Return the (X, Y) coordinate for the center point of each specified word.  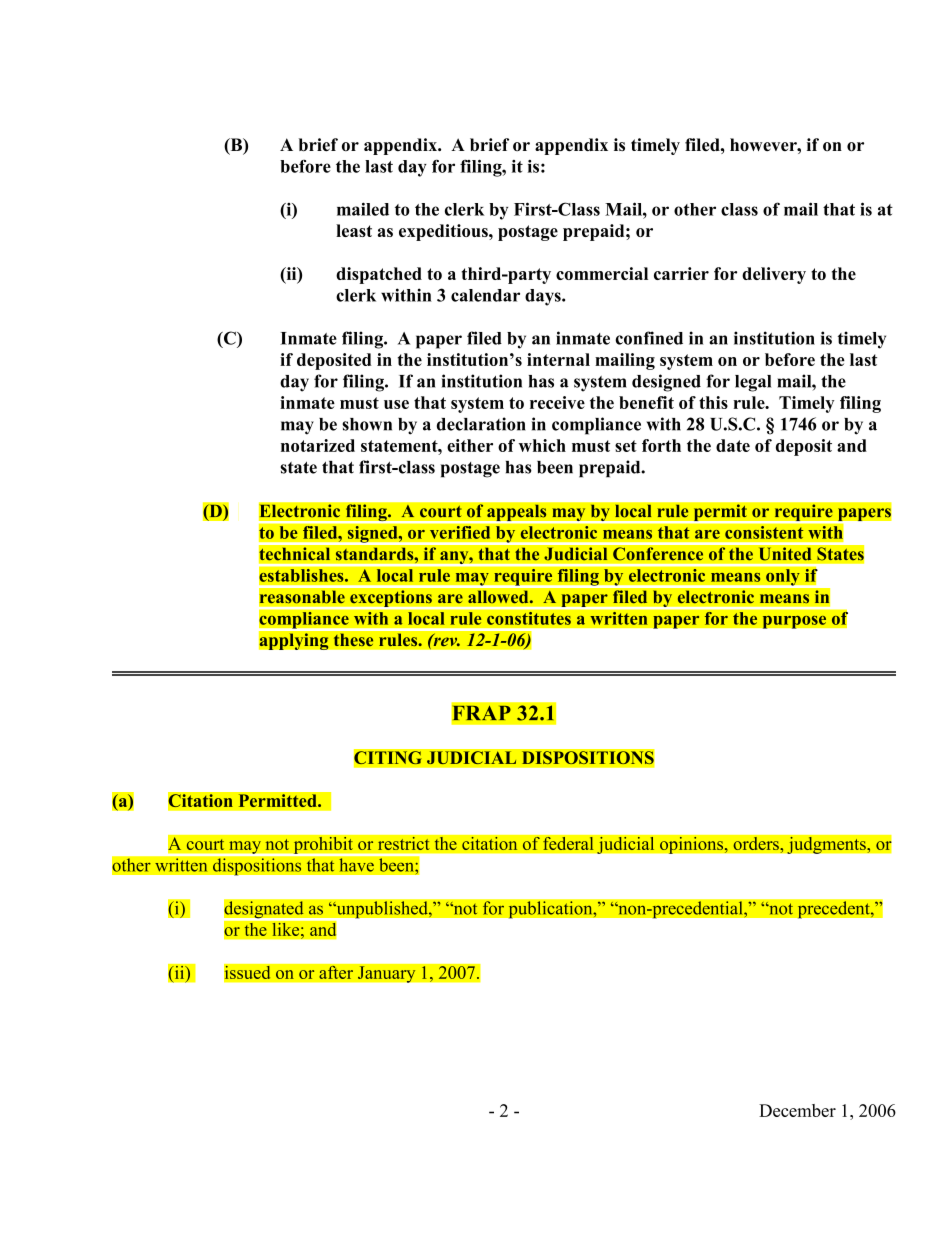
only (783, 578)
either (470, 445)
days (544, 297)
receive (557, 402)
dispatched (379, 275)
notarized (318, 445)
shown (367, 424)
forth (661, 445)
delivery (774, 275)
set (626, 446)
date (733, 445)
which (542, 445)
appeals (517, 512)
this (713, 402)
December (797, 1110)
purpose (794, 622)
